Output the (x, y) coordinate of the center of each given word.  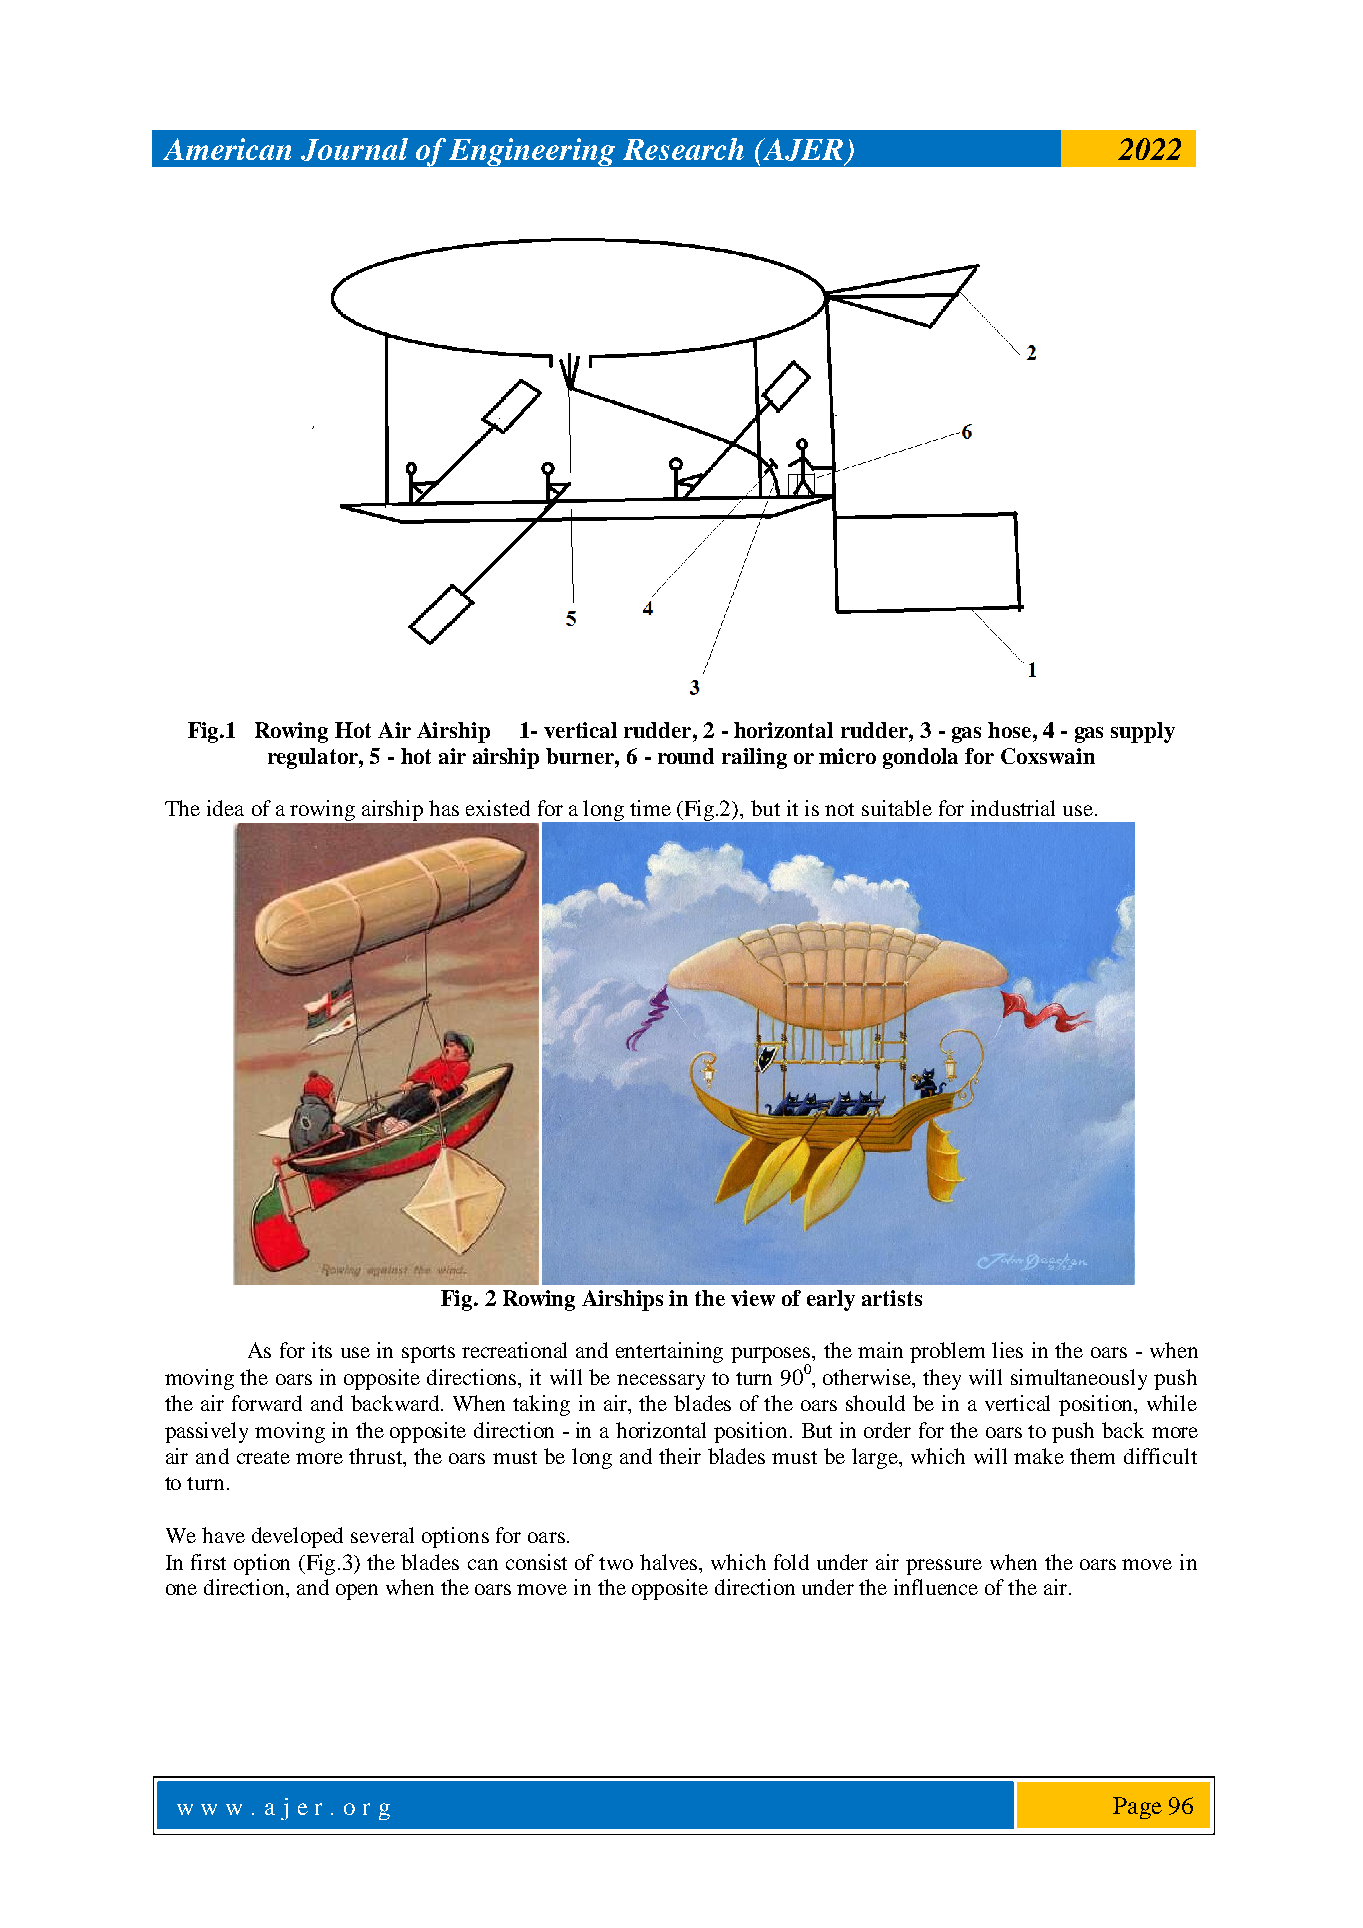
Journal (354, 149)
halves (670, 1562)
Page (1137, 1808)
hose (1009, 730)
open (357, 1592)
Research (683, 149)
